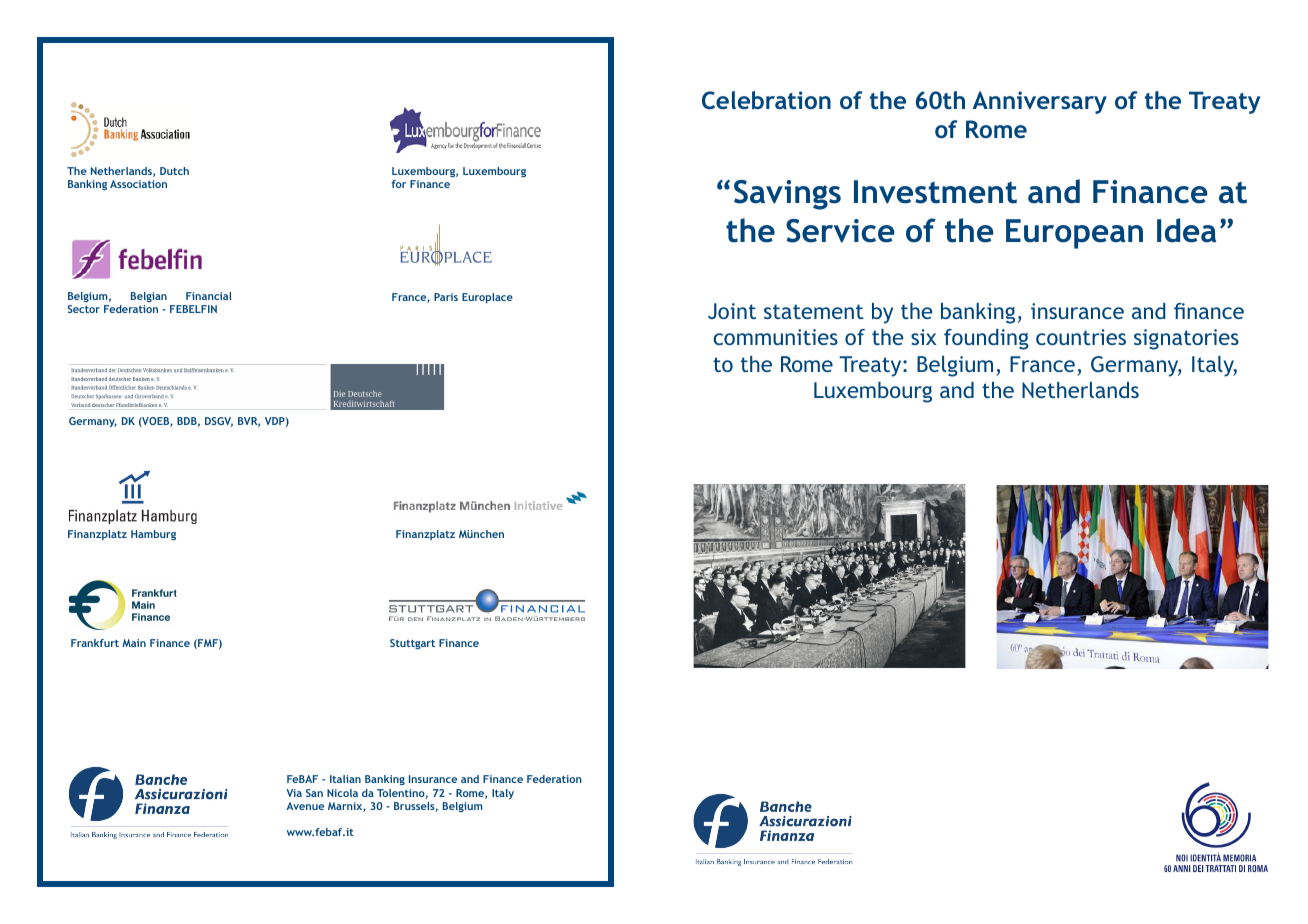  Describe the element at coordinates (775, 337) in the screenshot. I see `communities` at that location.
